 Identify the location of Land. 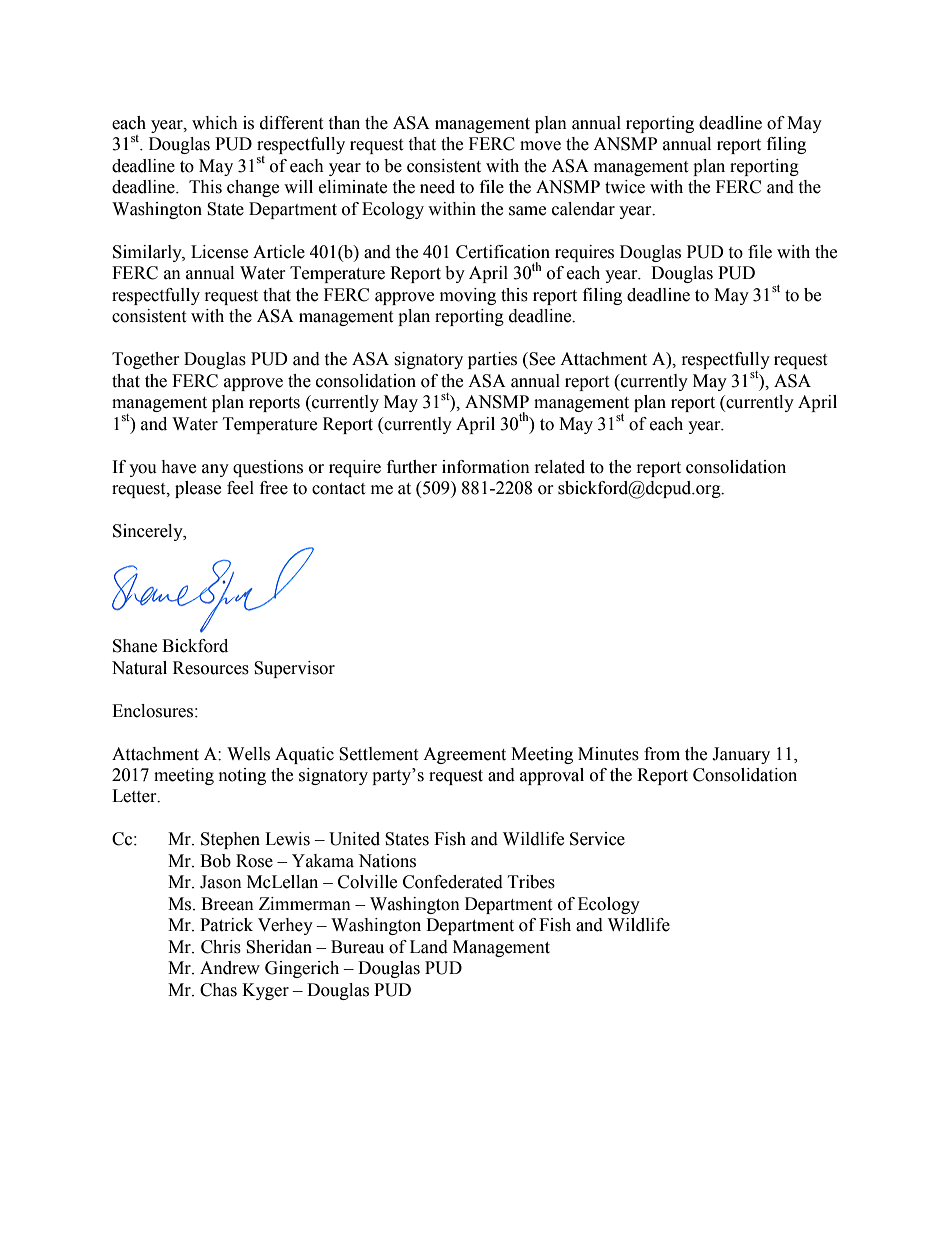
(429, 947).
